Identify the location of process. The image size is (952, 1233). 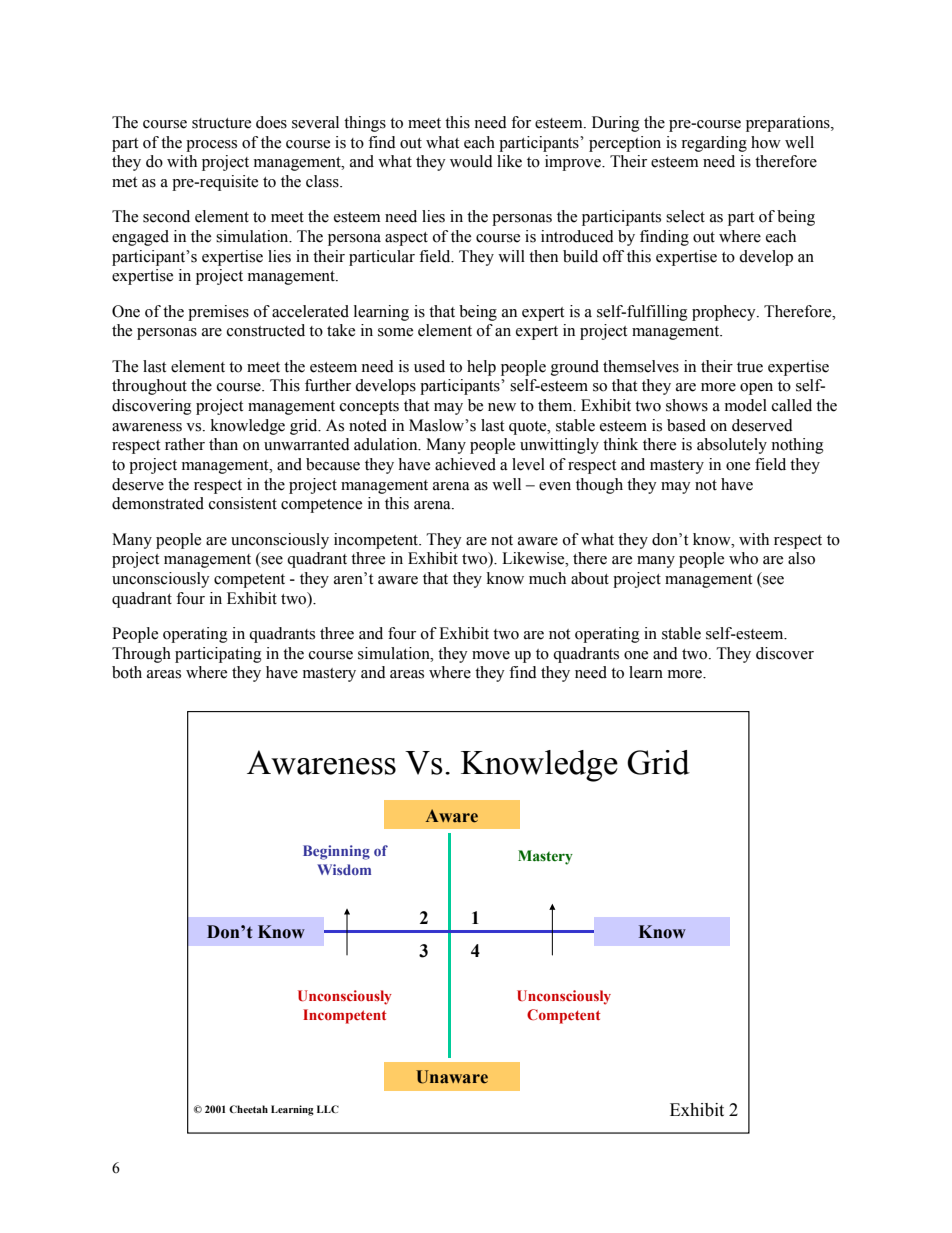
(211, 146).
